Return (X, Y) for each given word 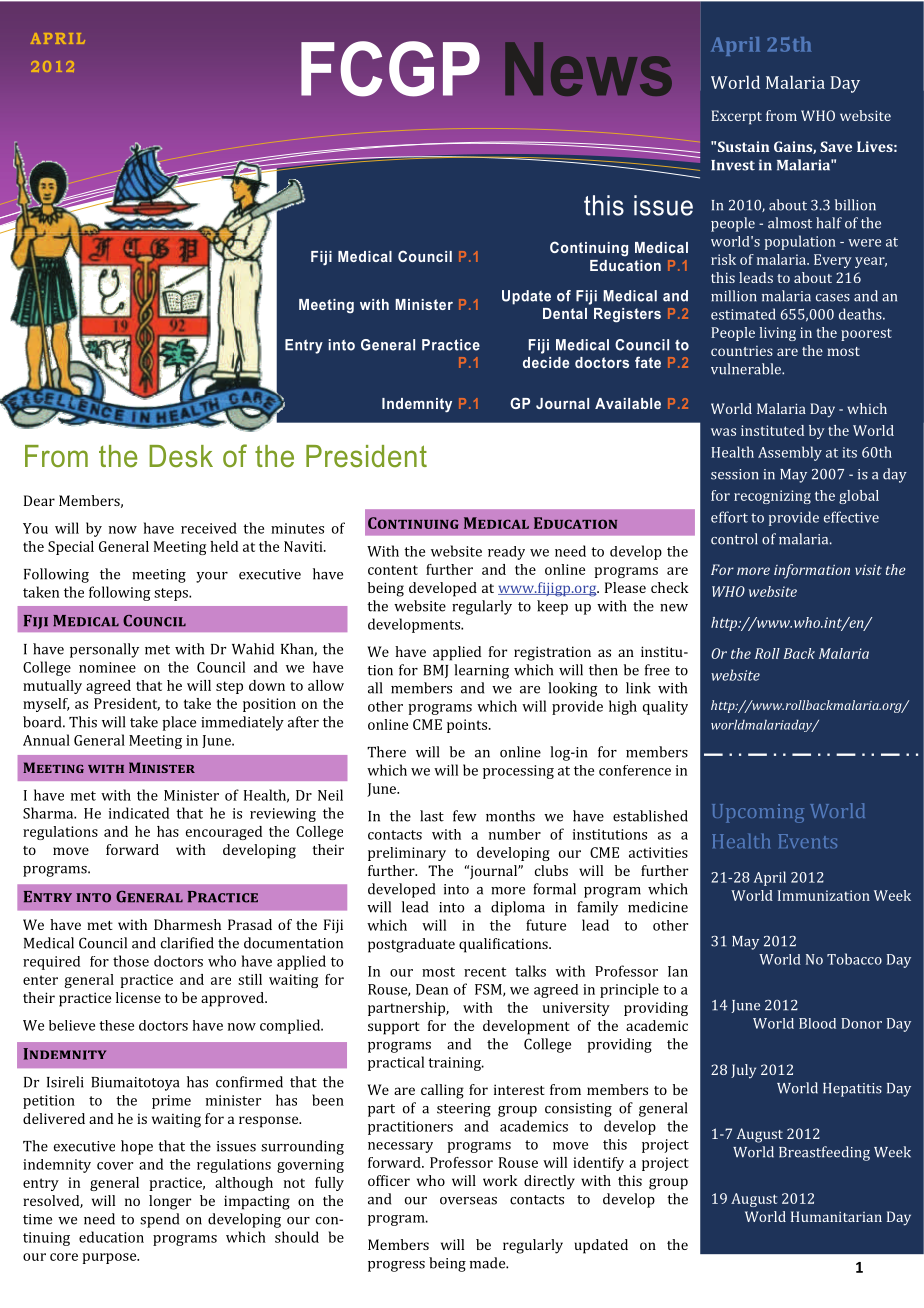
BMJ (435, 671)
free (657, 670)
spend (159, 1220)
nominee (107, 667)
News (588, 69)
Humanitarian (836, 1216)
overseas (468, 1201)
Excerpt (736, 117)
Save (836, 146)
